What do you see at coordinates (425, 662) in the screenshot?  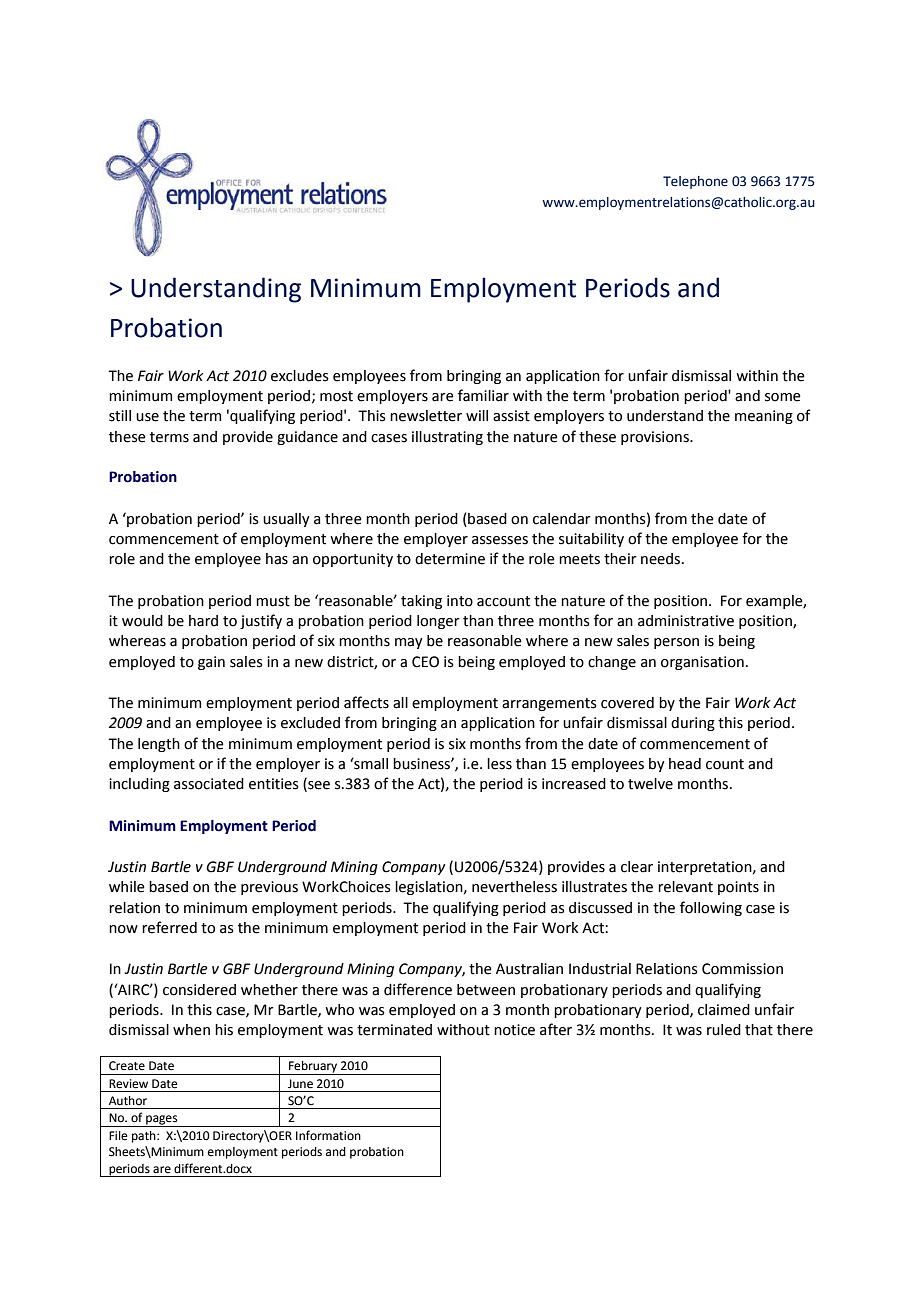 I see `CEO` at bounding box center [425, 662].
